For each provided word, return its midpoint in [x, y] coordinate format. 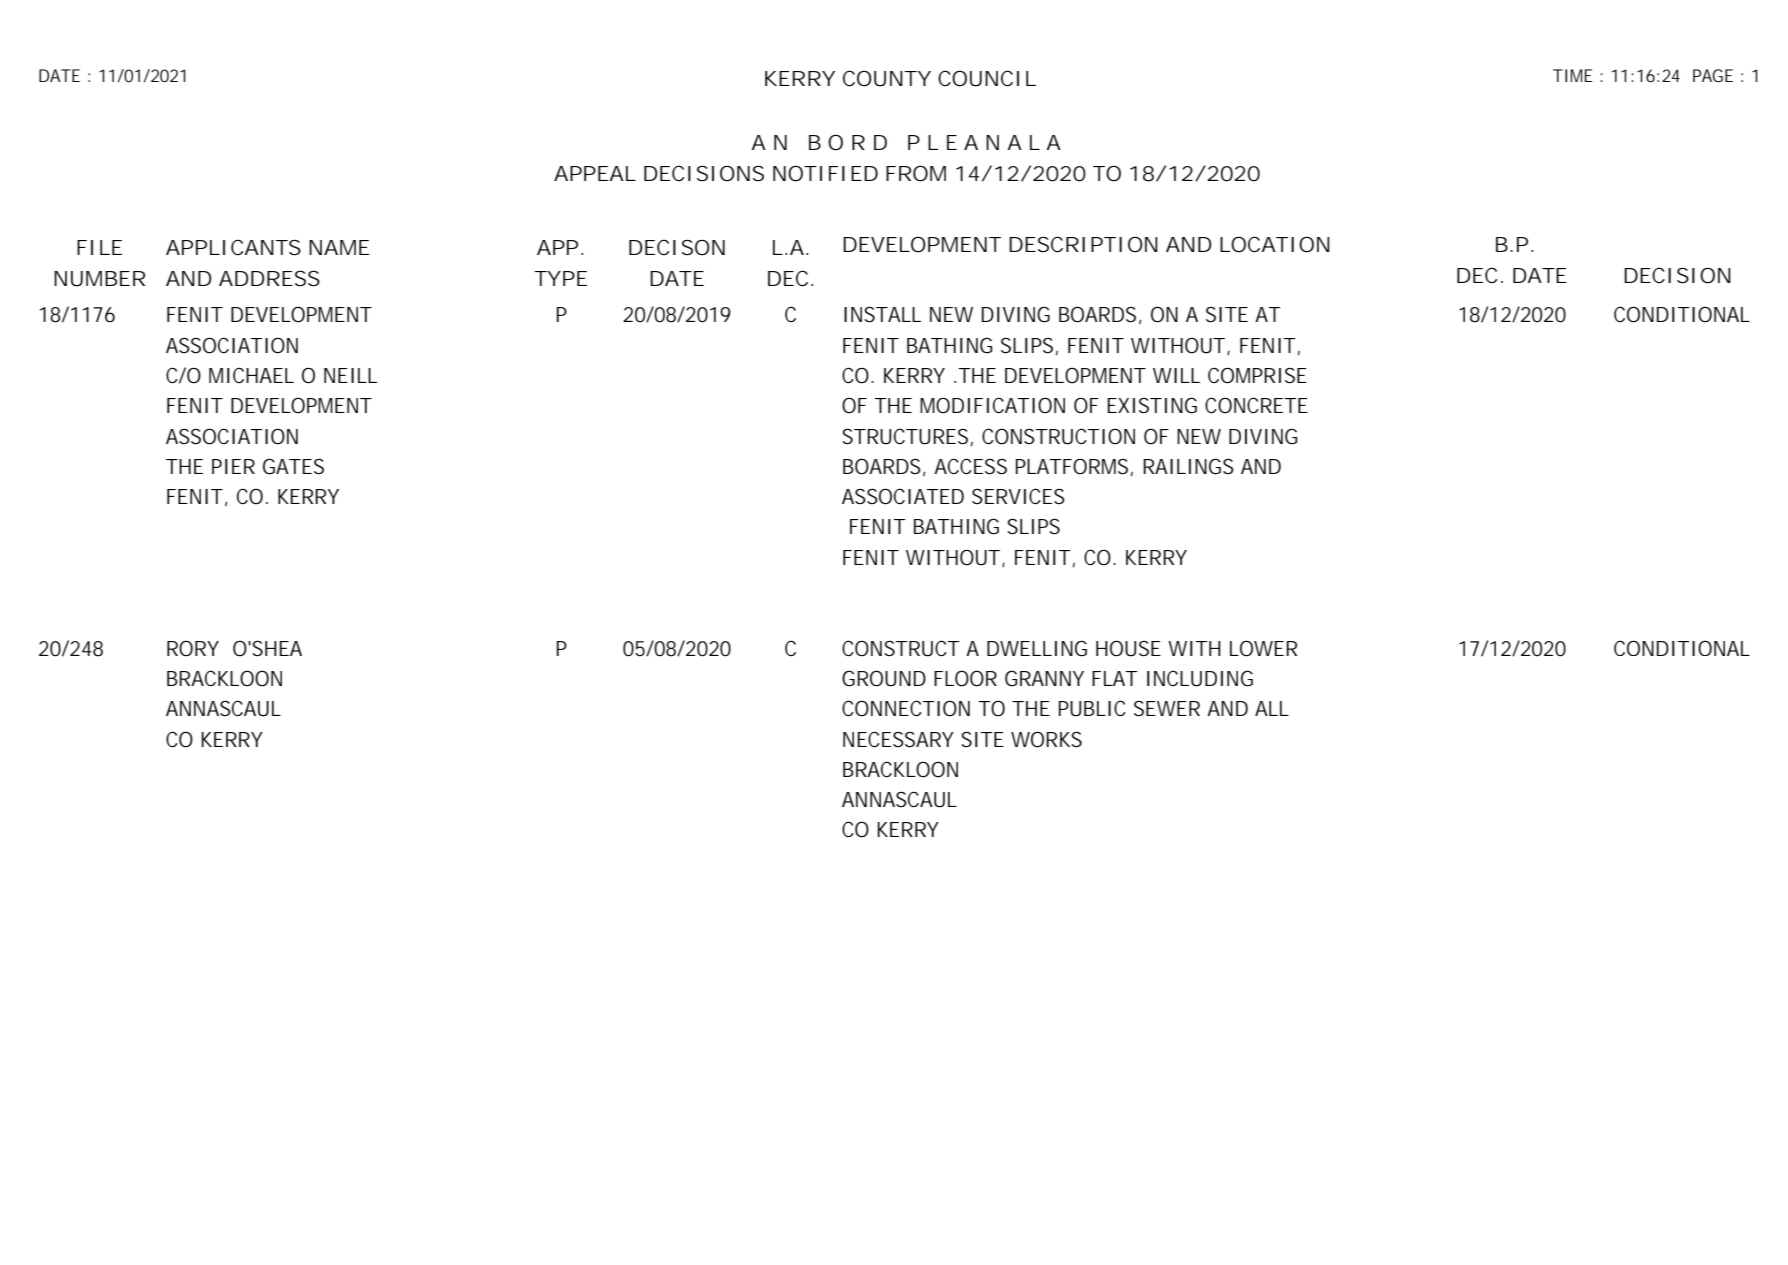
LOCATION [1275, 244]
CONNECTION [906, 708]
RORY [193, 649]
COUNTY [887, 78]
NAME [339, 247]
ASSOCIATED [903, 496]
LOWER [1263, 648]
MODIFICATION [992, 405]
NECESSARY [898, 739]
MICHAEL [251, 375]
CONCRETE [1256, 405]
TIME [1573, 75]
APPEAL [595, 173]
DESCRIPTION [1083, 244]
